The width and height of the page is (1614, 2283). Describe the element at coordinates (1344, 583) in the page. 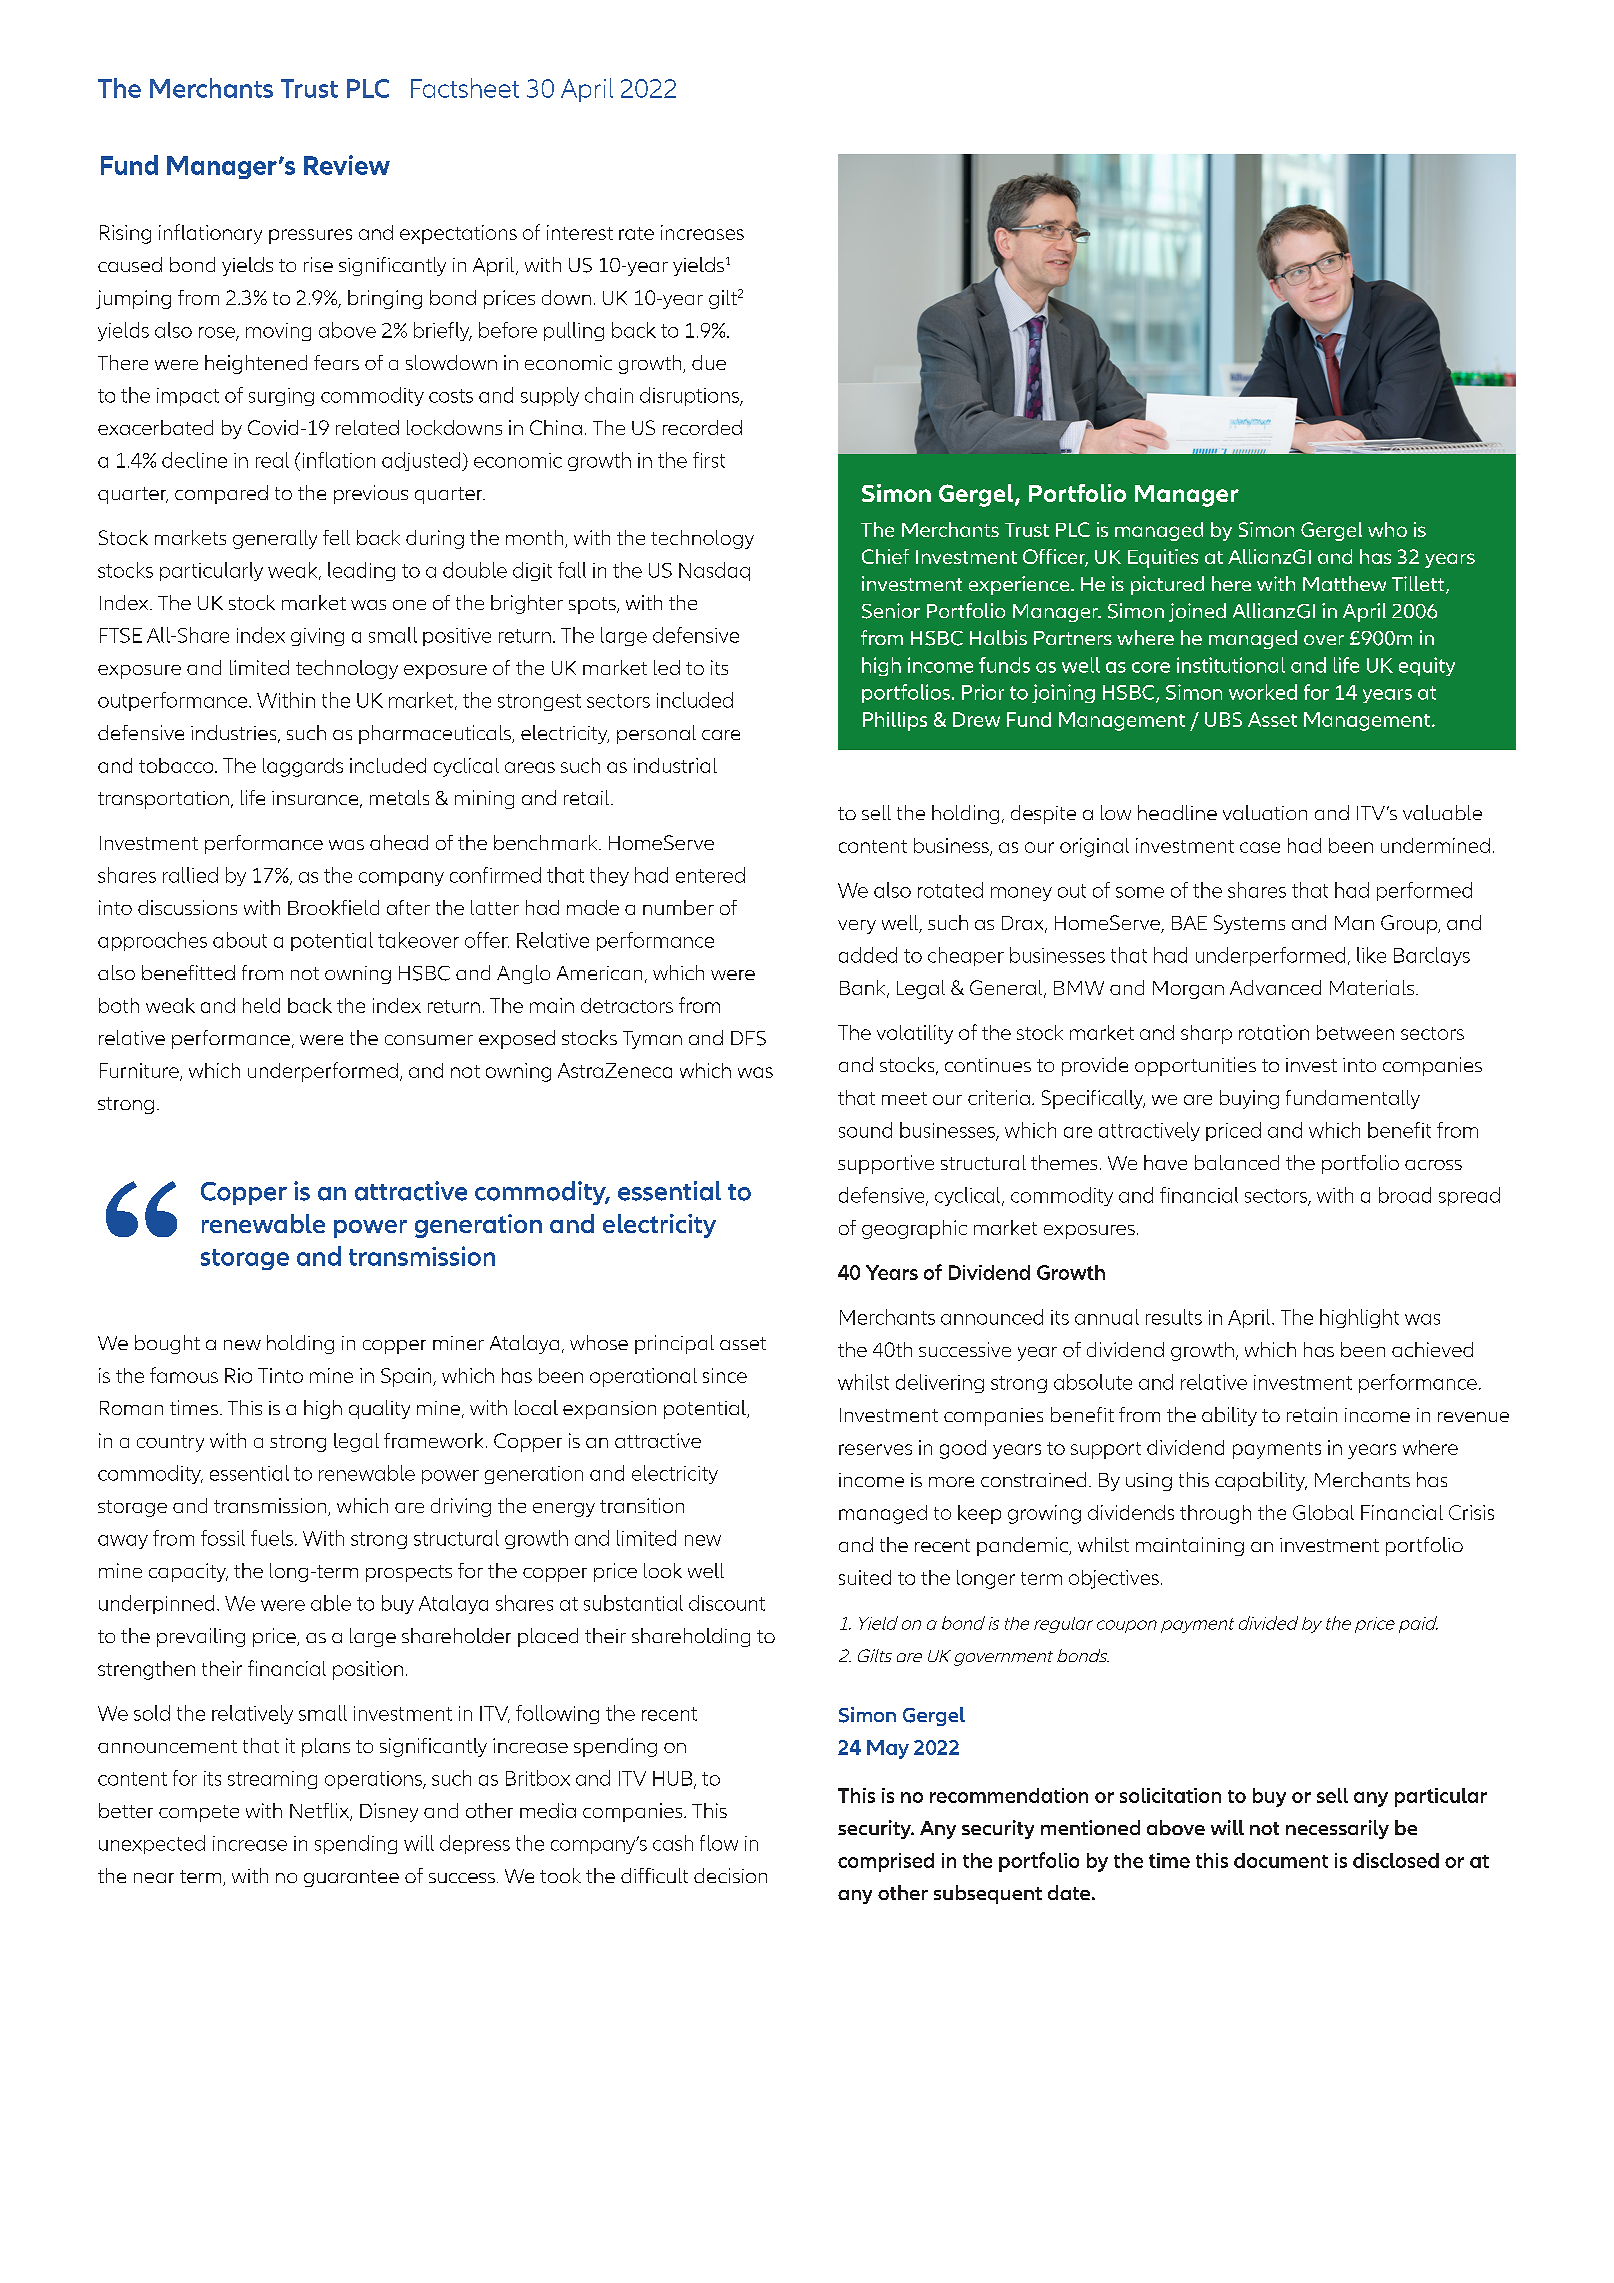

I see `Matthew` at that location.
